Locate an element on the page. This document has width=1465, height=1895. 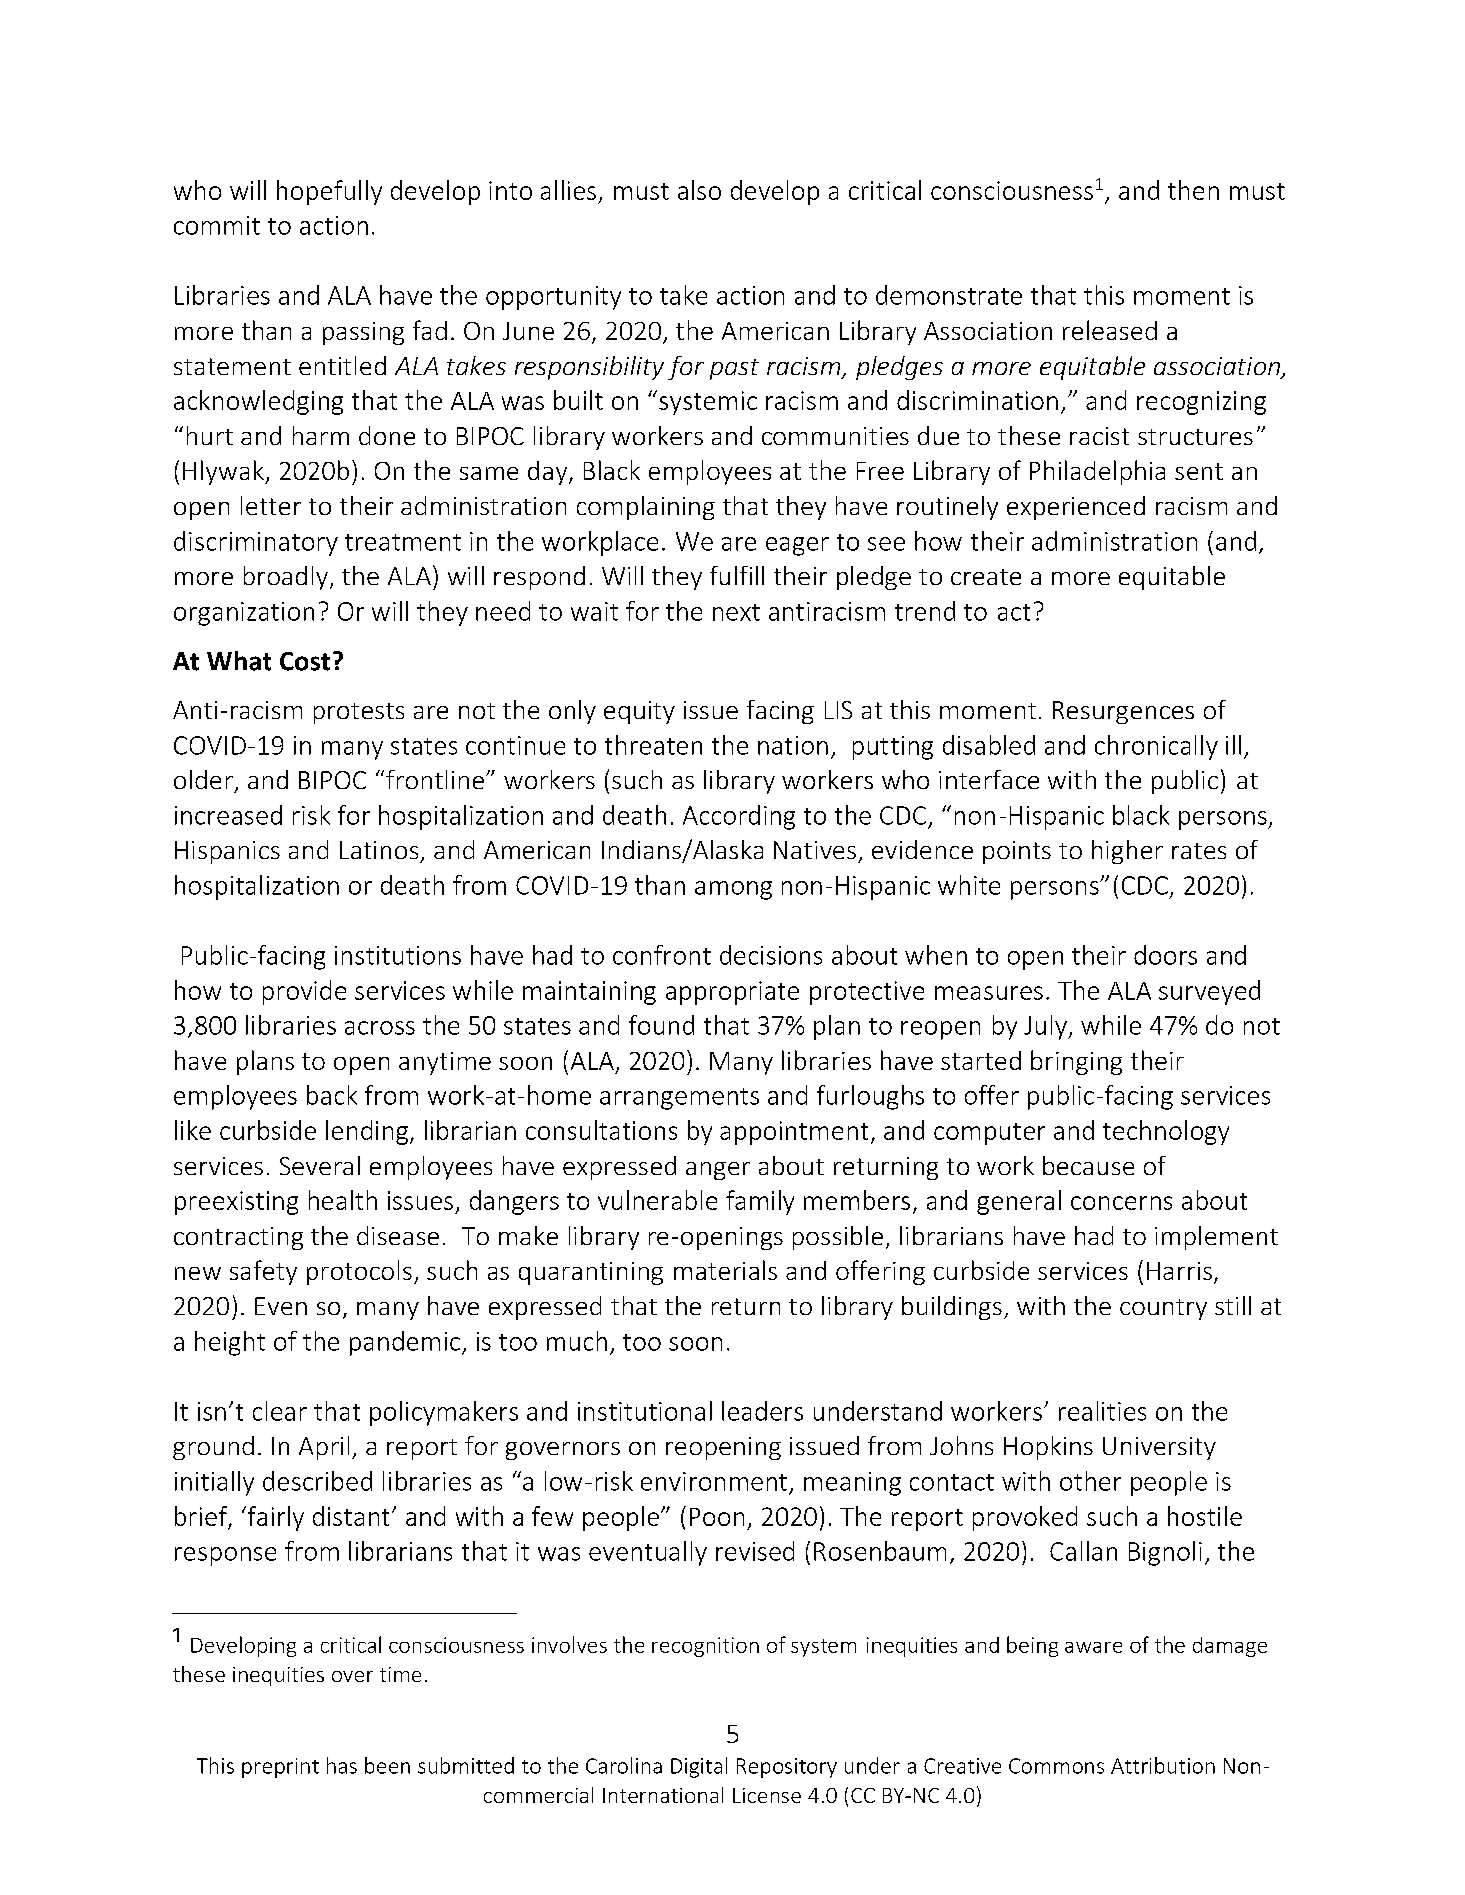
then is located at coordinates (1193, 190).
